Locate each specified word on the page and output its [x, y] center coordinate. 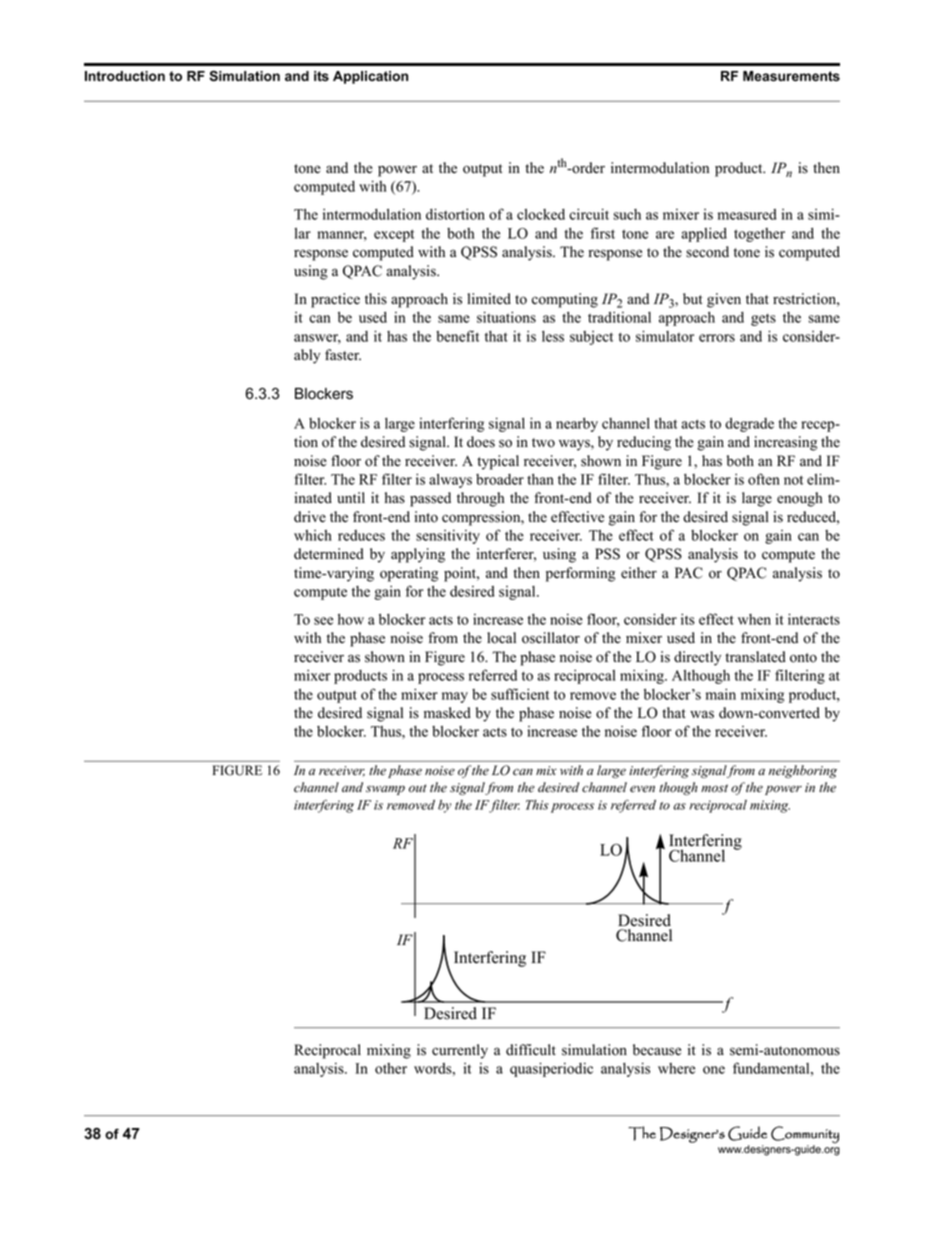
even [642, 789]
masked [447, 713]
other [391, 1068]
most [714, 788]
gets [763, 319]
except [394, 235]
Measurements [791, 76]
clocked [541, 214]
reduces [361, 535]
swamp [385, 790]
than [540, 479]
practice [335, 300]
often [764, 479]
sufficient [520, 694]
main [721, 694]
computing [565, 300]
